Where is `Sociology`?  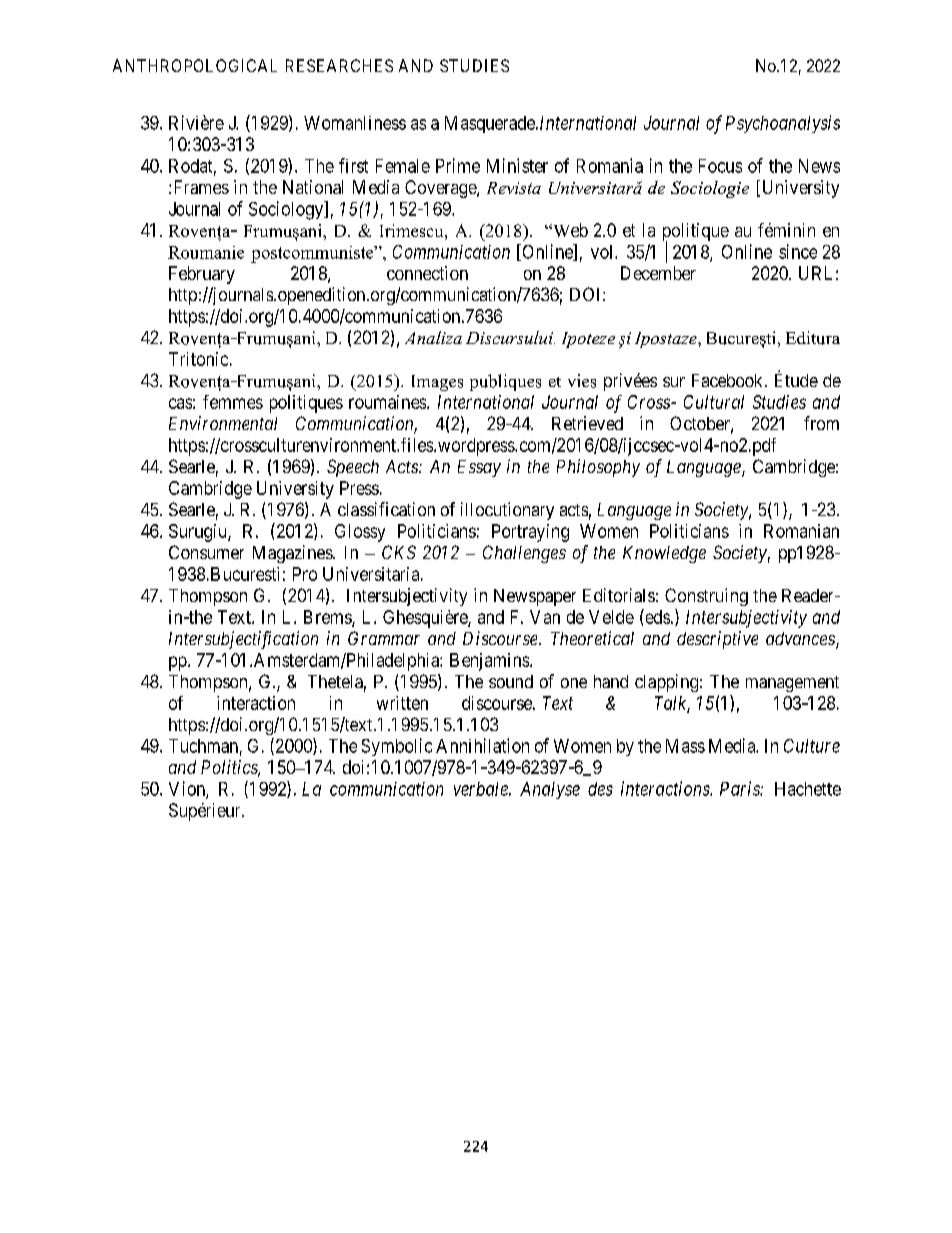
Sociology is located at coordinates (287, 210).
